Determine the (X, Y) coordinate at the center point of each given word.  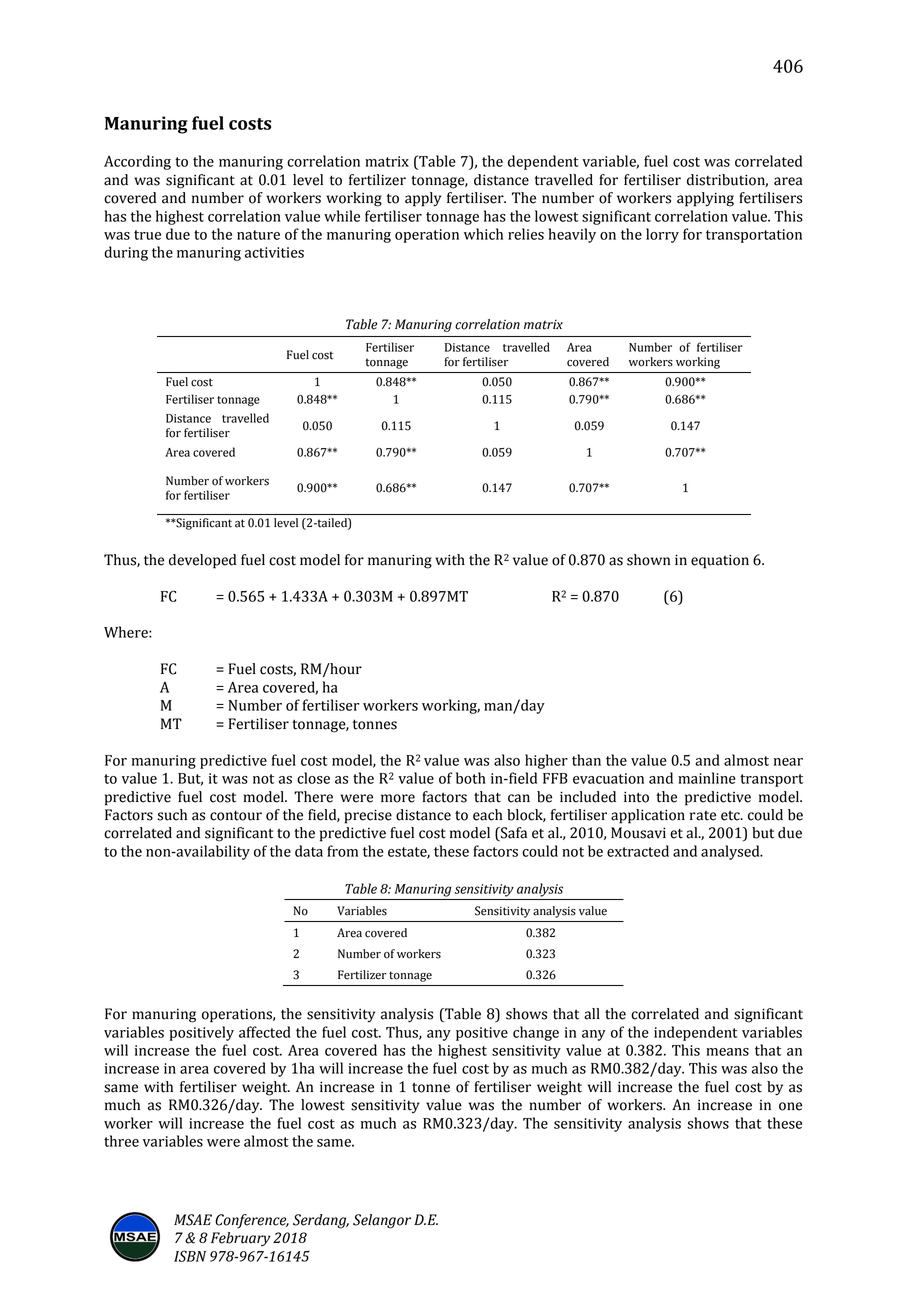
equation (720, 561)
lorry (662, 235)
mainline (707, 778)
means (727, 1052)
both (471, 778)
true (147, 235)
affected (265, 1032)
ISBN (190, 1256)
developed (202, 561)
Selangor (382, 1221)
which (483, 234)
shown (648, 560)
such (172, 815)
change (536, 1033)
